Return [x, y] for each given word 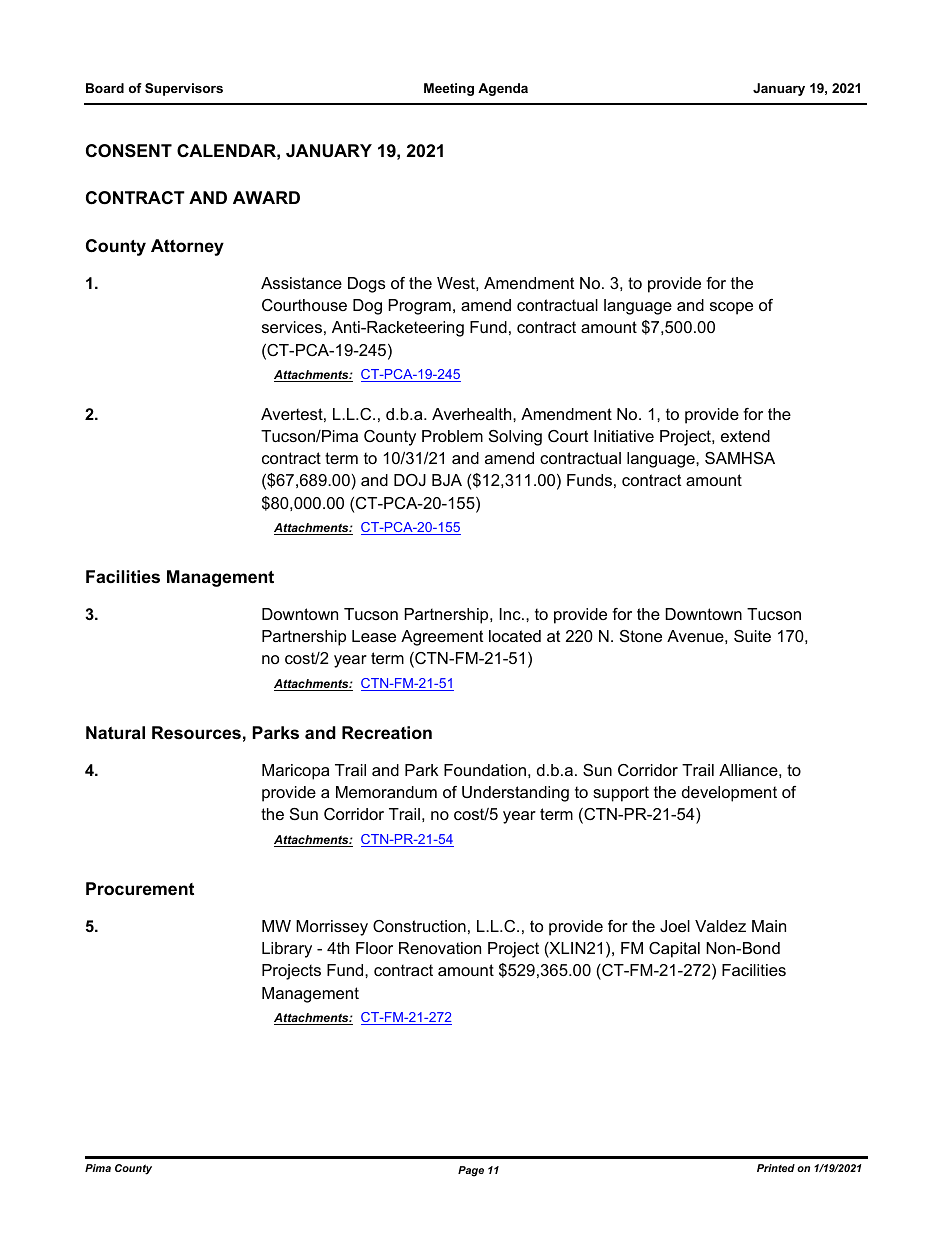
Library [287, 950]
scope [731, 308]
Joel [675, 926]
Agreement [442, 638]
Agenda [503, 89]
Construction [419, 926]
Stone [641, 636]
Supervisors [184, 89]
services [292, 327]
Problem [452, 436]
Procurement [140, 889]
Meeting [449, 89]
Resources [196, 733]
